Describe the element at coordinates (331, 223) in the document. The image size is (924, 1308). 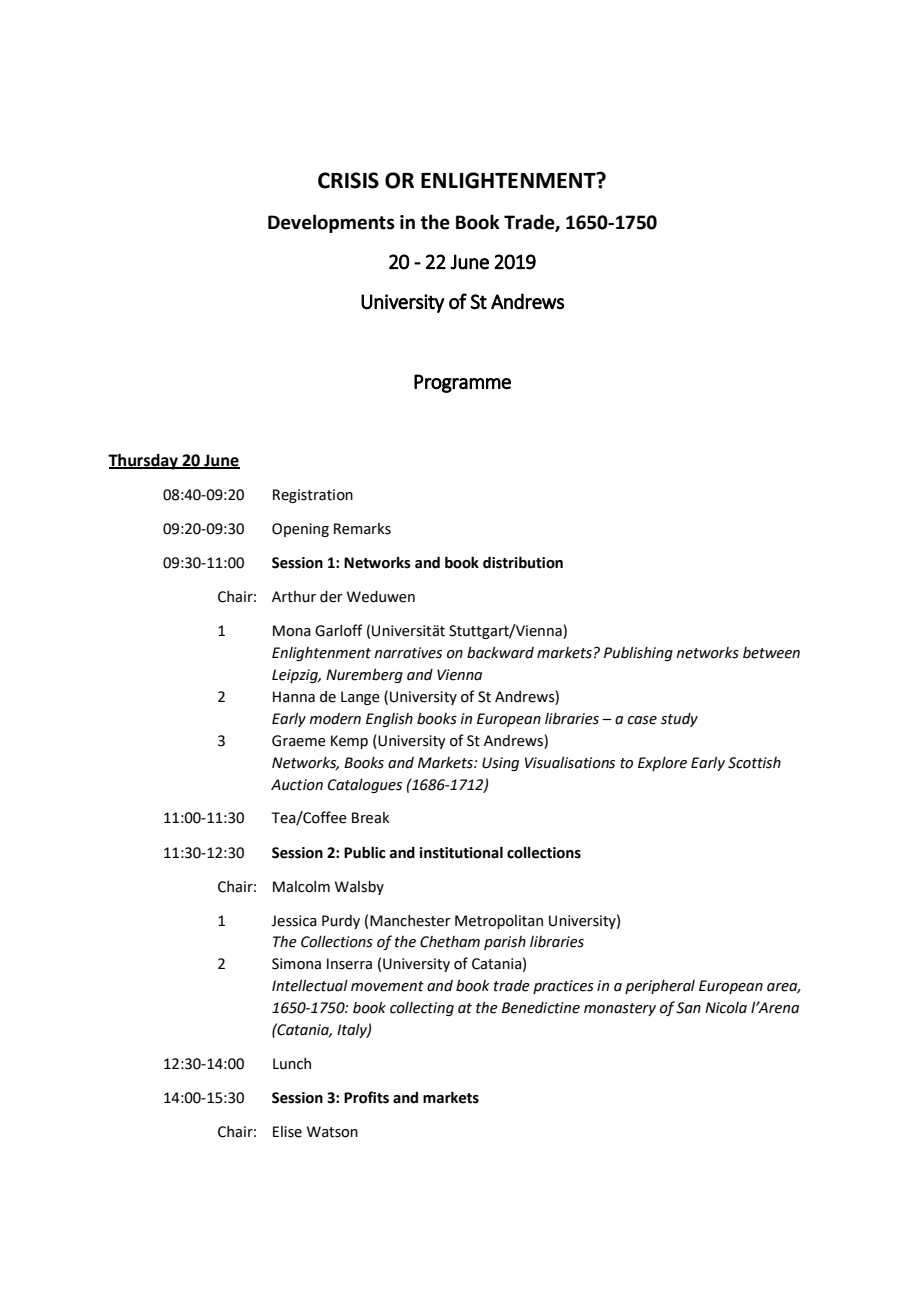
I see `Developments` at that location.
